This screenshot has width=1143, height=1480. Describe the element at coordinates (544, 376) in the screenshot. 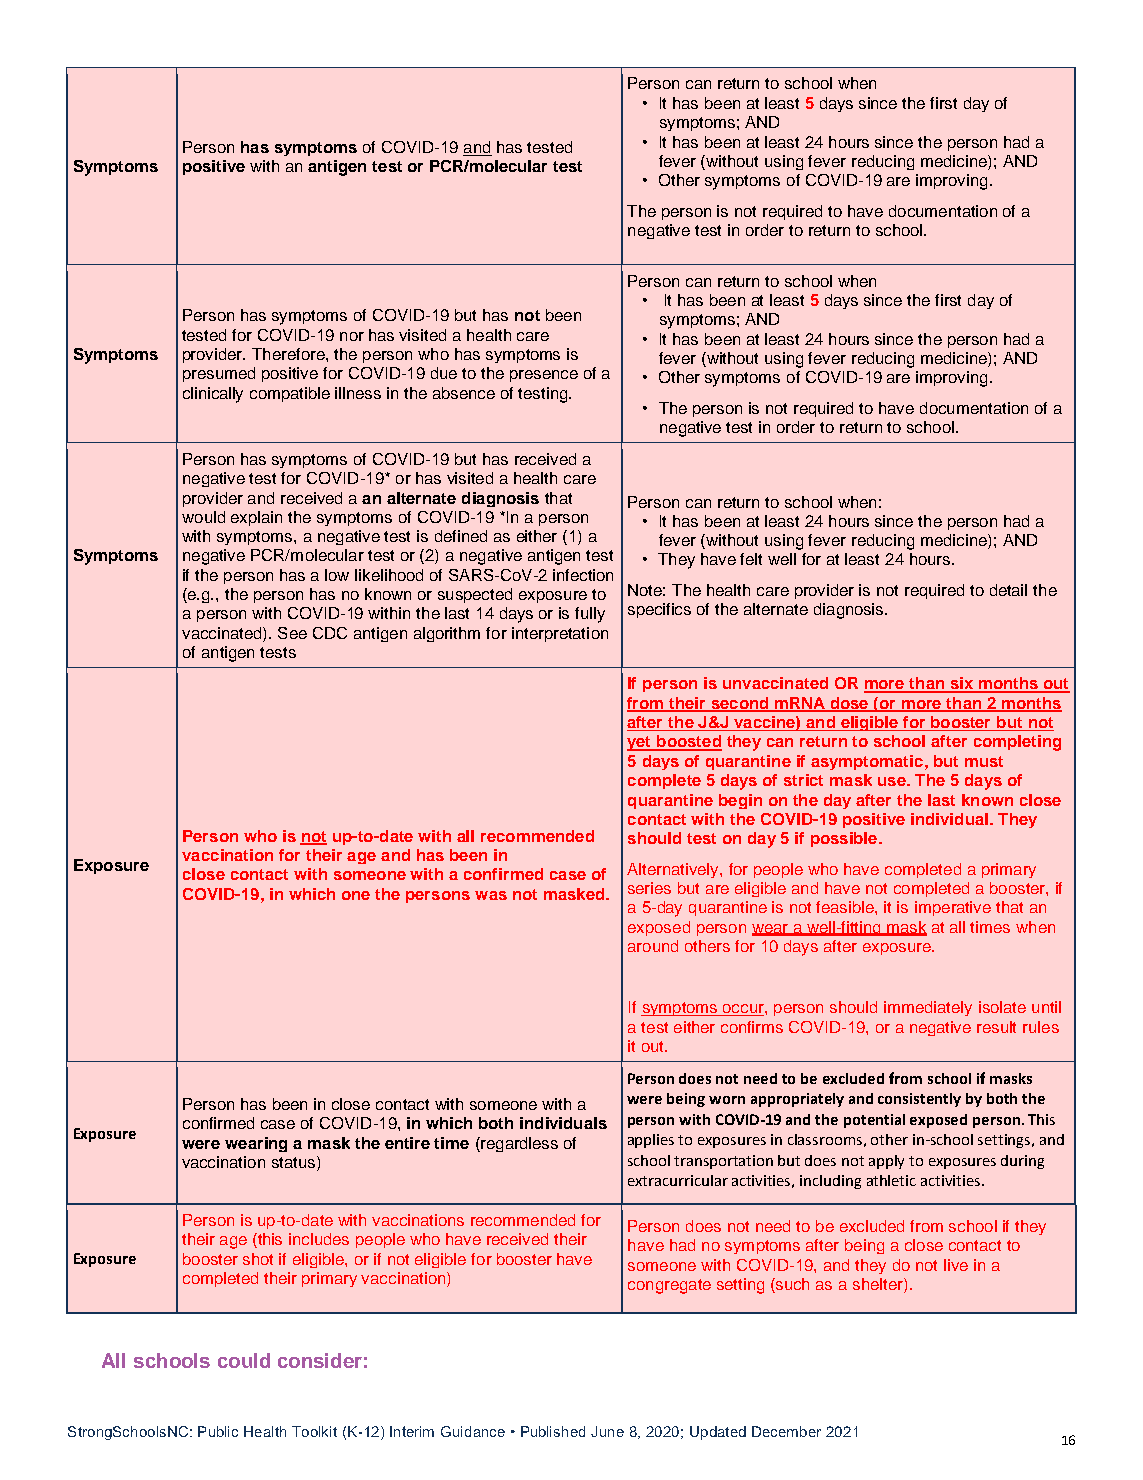

I see `presence` at that location.
